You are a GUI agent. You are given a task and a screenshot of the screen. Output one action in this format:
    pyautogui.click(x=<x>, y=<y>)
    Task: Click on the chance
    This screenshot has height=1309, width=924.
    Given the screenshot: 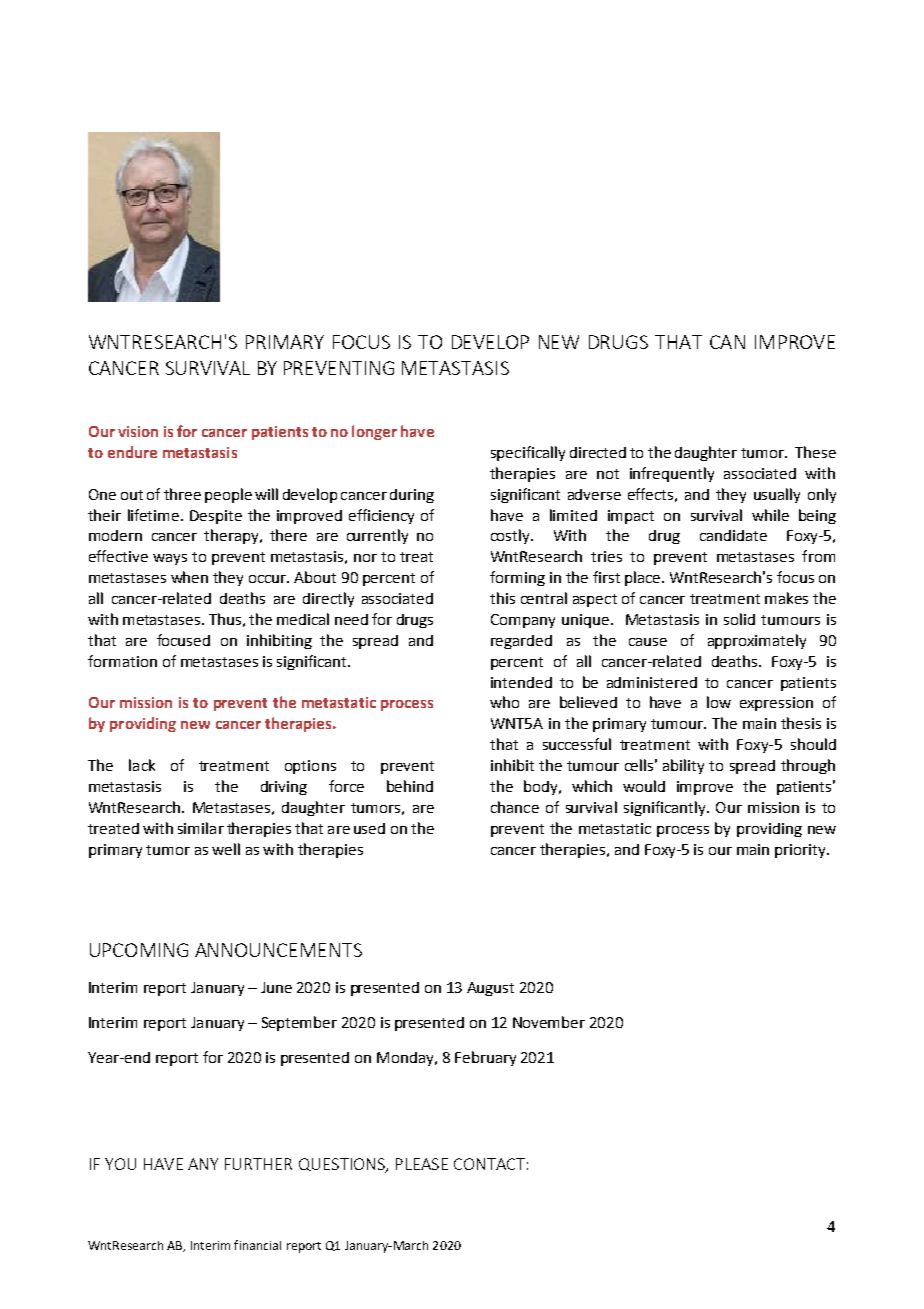 What is the action you would take?
    pyautogui.click(x=515, y=807)
